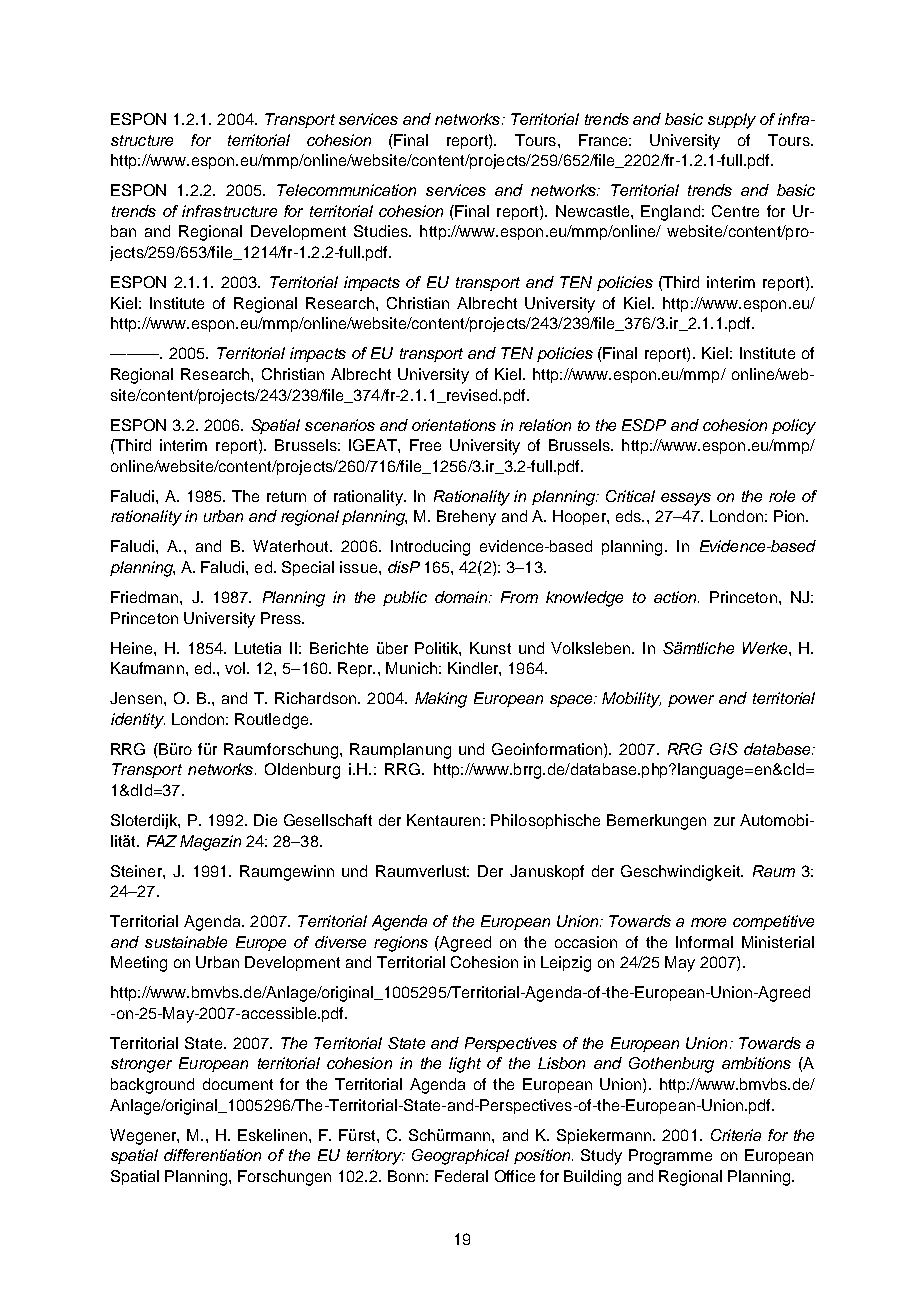 The width and height of the screenshot is (924, 1308). What do you see at coordinates (732, 121) in the screenshot?
I see `supply` at bounding box center [732, 121].
